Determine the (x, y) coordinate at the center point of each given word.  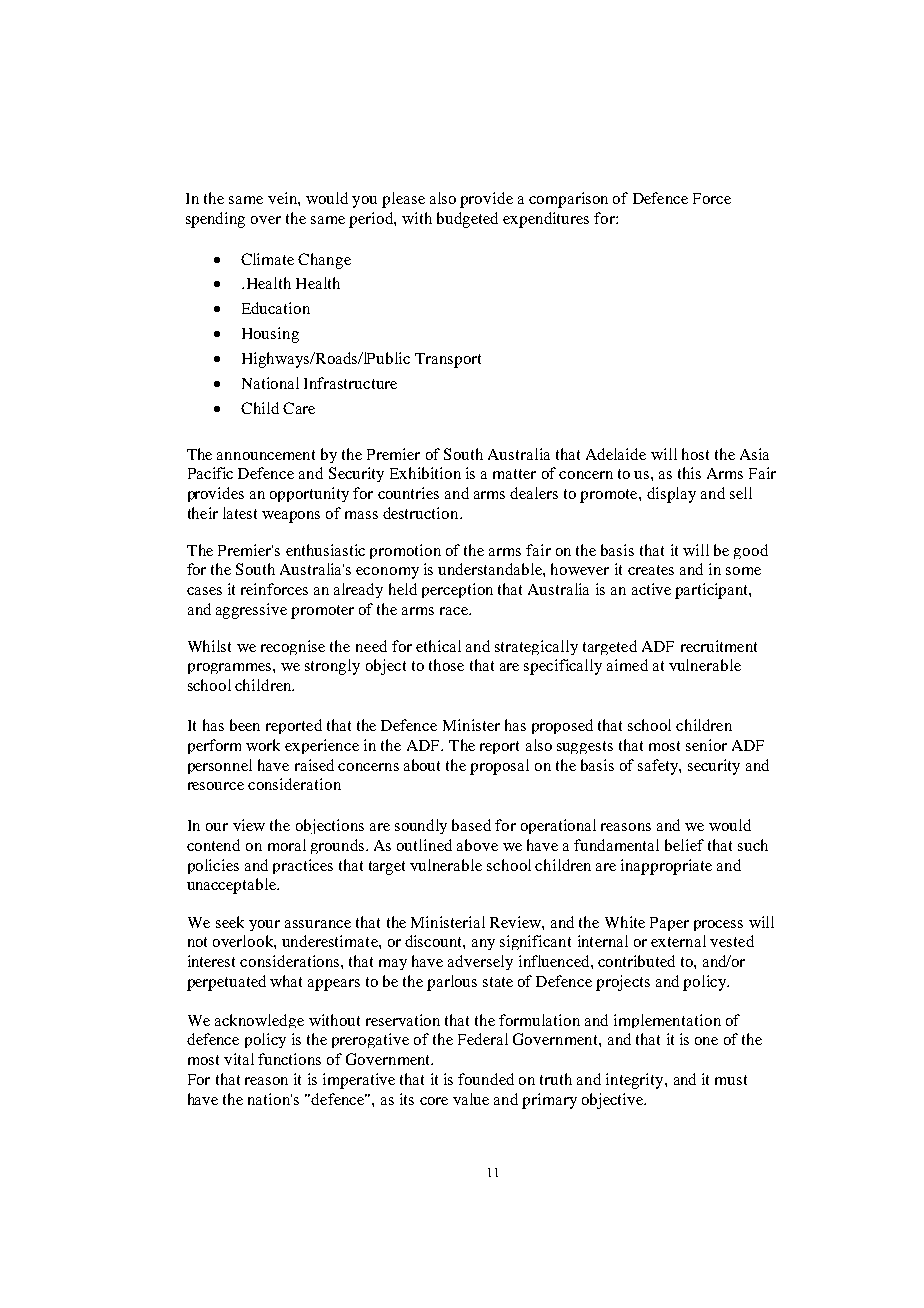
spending (215, 220)
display (671, 495)
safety (659, 767)
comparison (568, 200)
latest (240, 513)
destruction (422, 513)
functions (289, 1059)
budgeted (467, 220)
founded (486, 1079)
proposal (499, 767)
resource (216, 786)
